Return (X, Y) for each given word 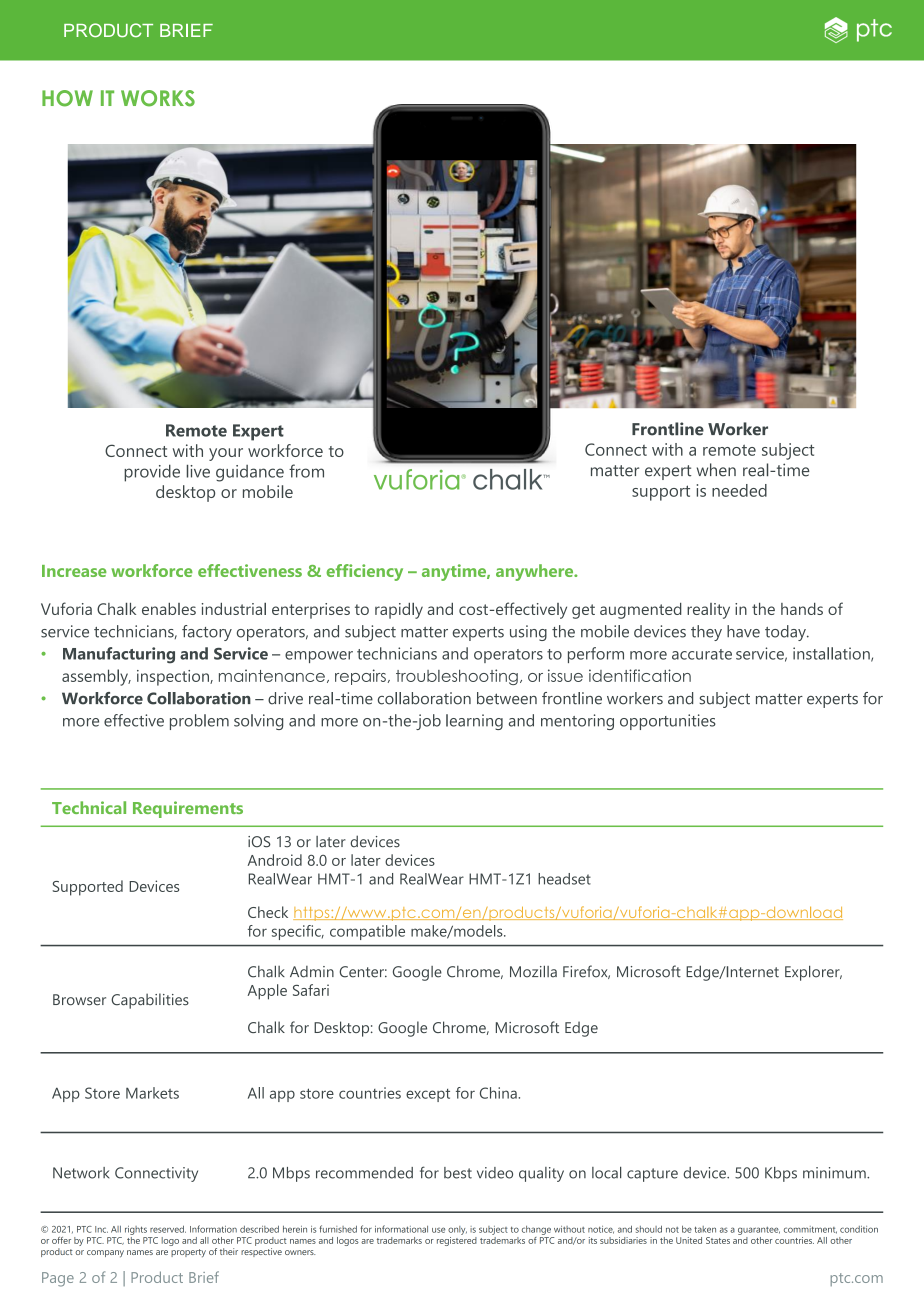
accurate (702, 654)
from (306, 471)
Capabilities (150, 1001)
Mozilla (533, 972)
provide (152, 473)
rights (136, 1230)
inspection (174, 678)
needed (739, 490)
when (716, 470)
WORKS (158, 98)
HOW (67, 98)
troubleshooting (457, 677)
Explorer (813, 973)
